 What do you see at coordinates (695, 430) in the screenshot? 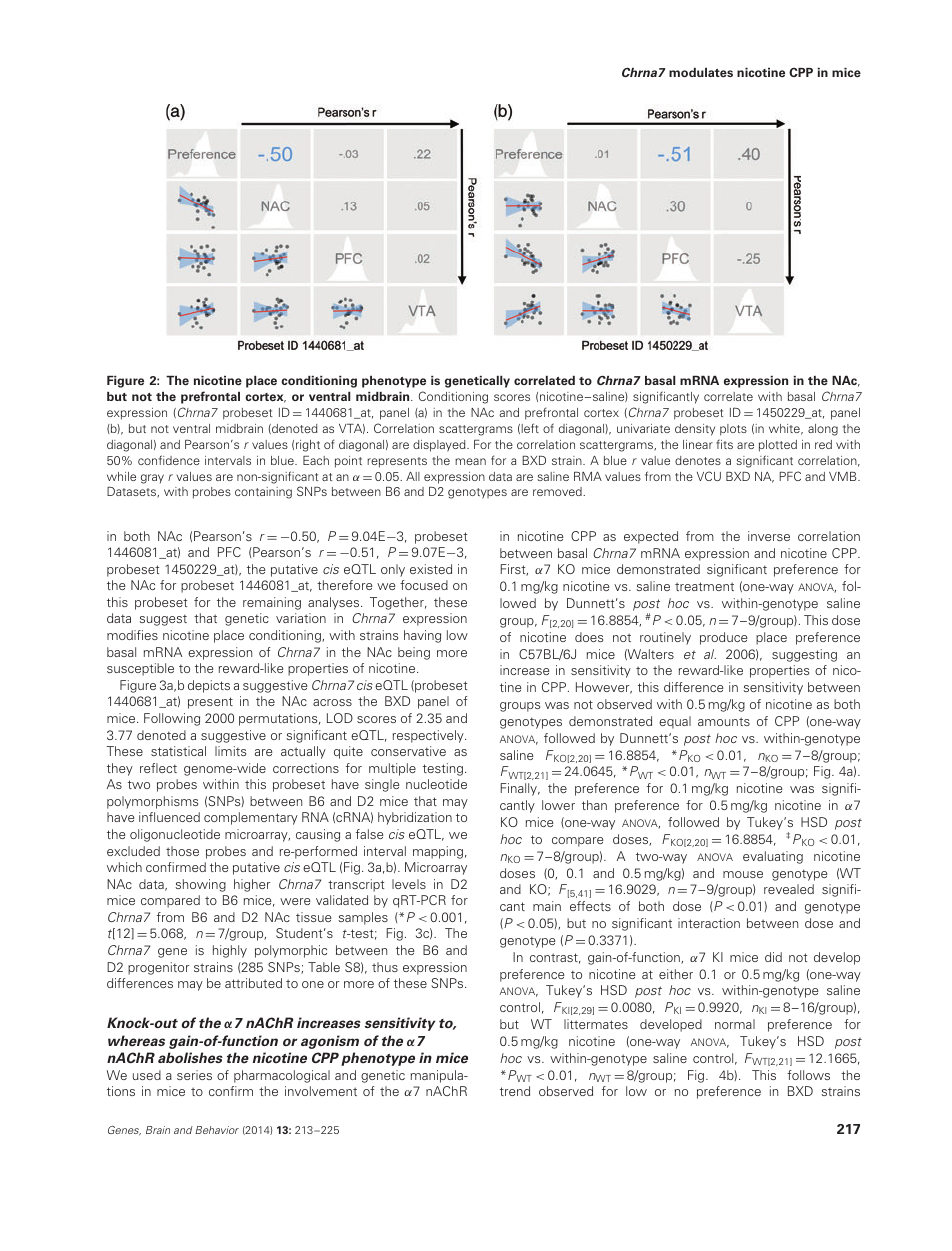
I see `density` at bounding box center [695, 430].
